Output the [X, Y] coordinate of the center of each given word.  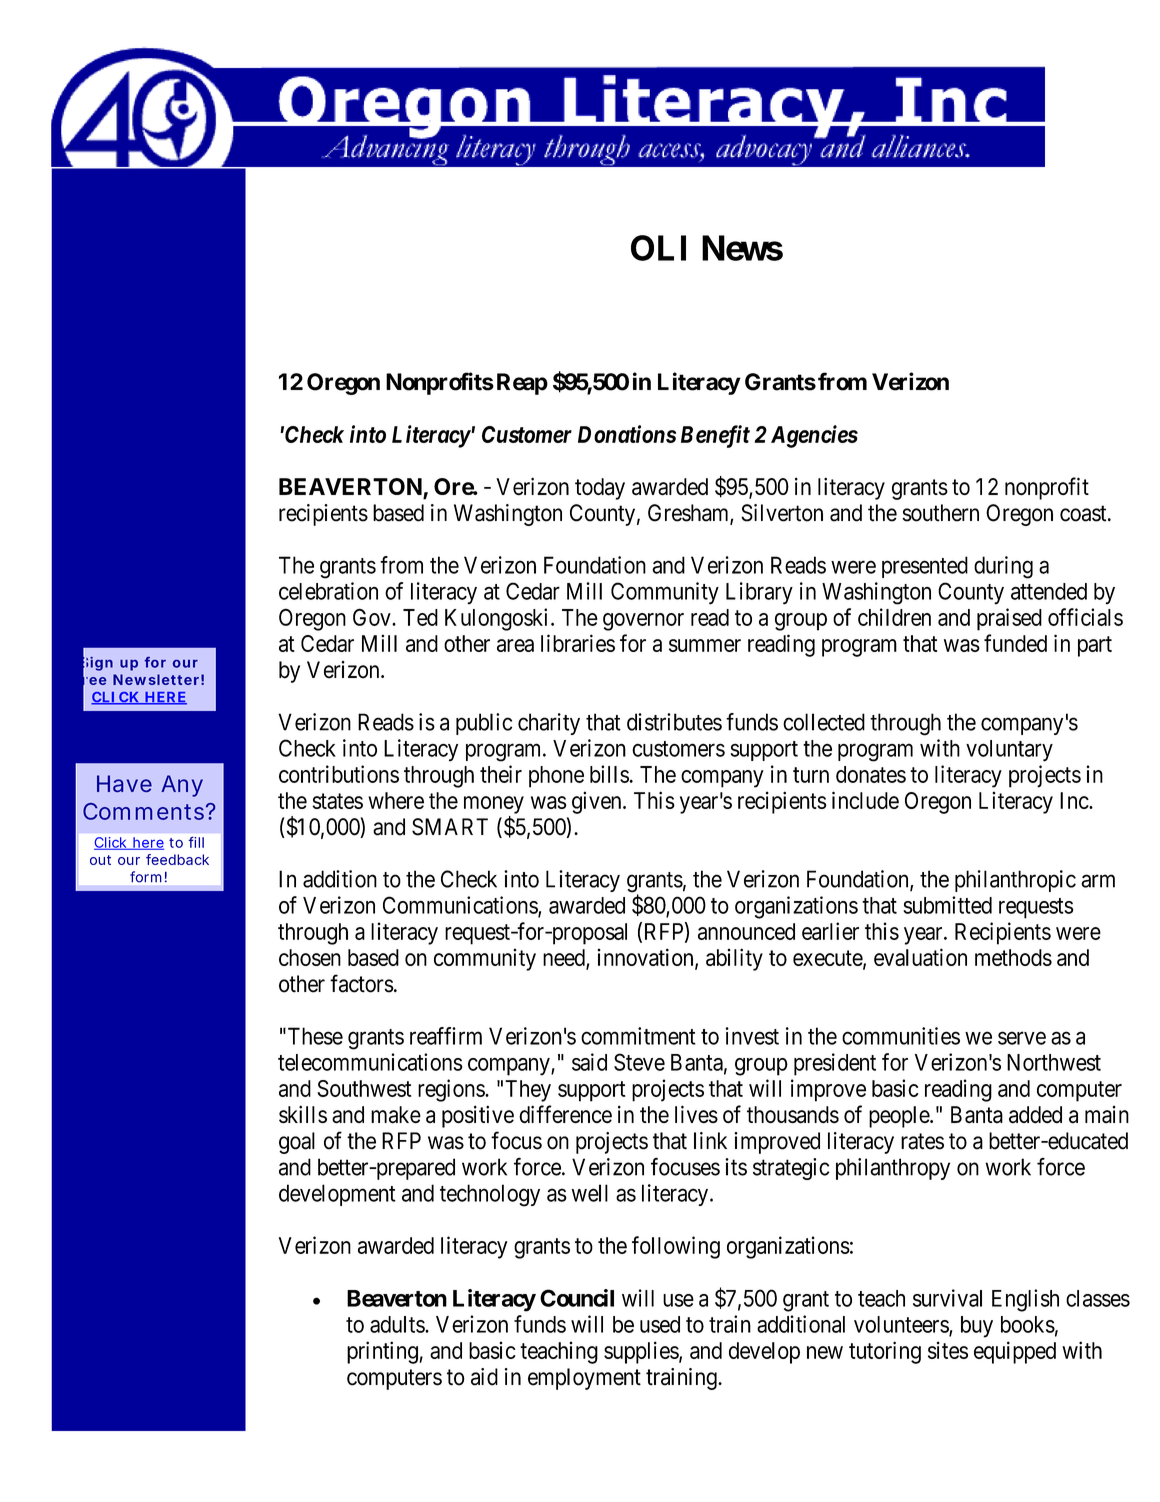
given [598, 802]
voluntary [1009, 751]
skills [303, 1114]
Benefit [715, 436]
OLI [658, 248]
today [600, 489]
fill [196, 842]
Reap [522, 384]
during [1003, 567]
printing [383, 1352]
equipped [1015, 1352]
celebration [328, 591]
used [660, 1324]
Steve [639, 1062]
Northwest [1054, 1062]
